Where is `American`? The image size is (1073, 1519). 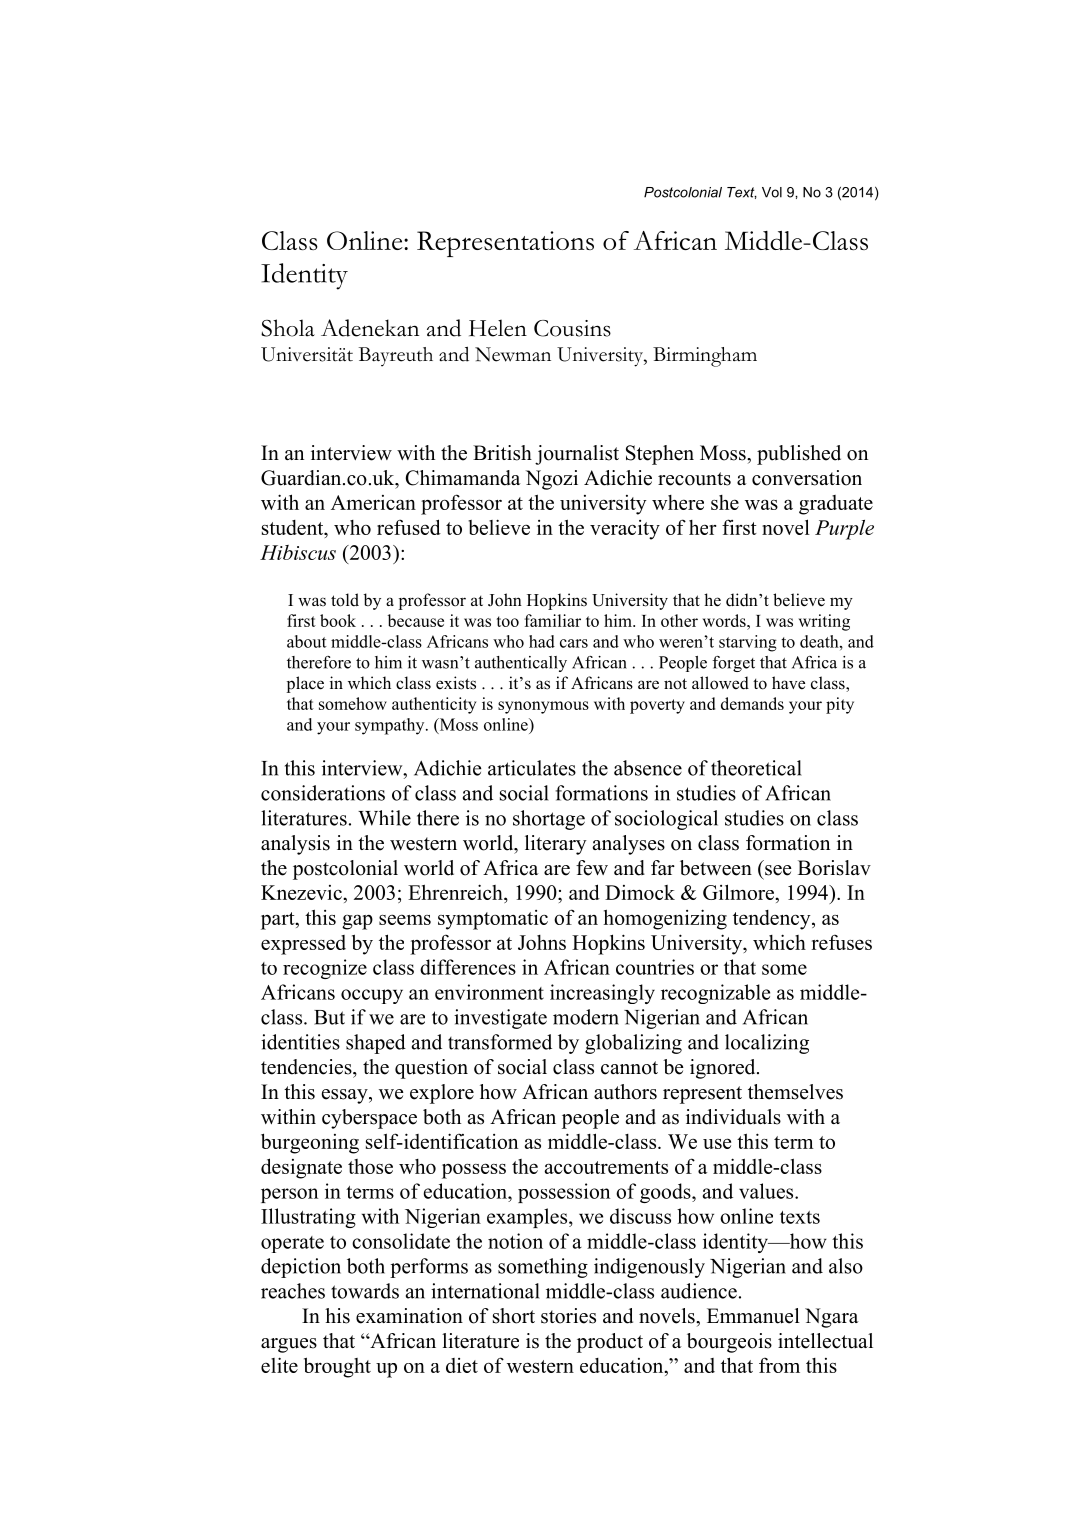 American is located at coordinates (373, 502).
